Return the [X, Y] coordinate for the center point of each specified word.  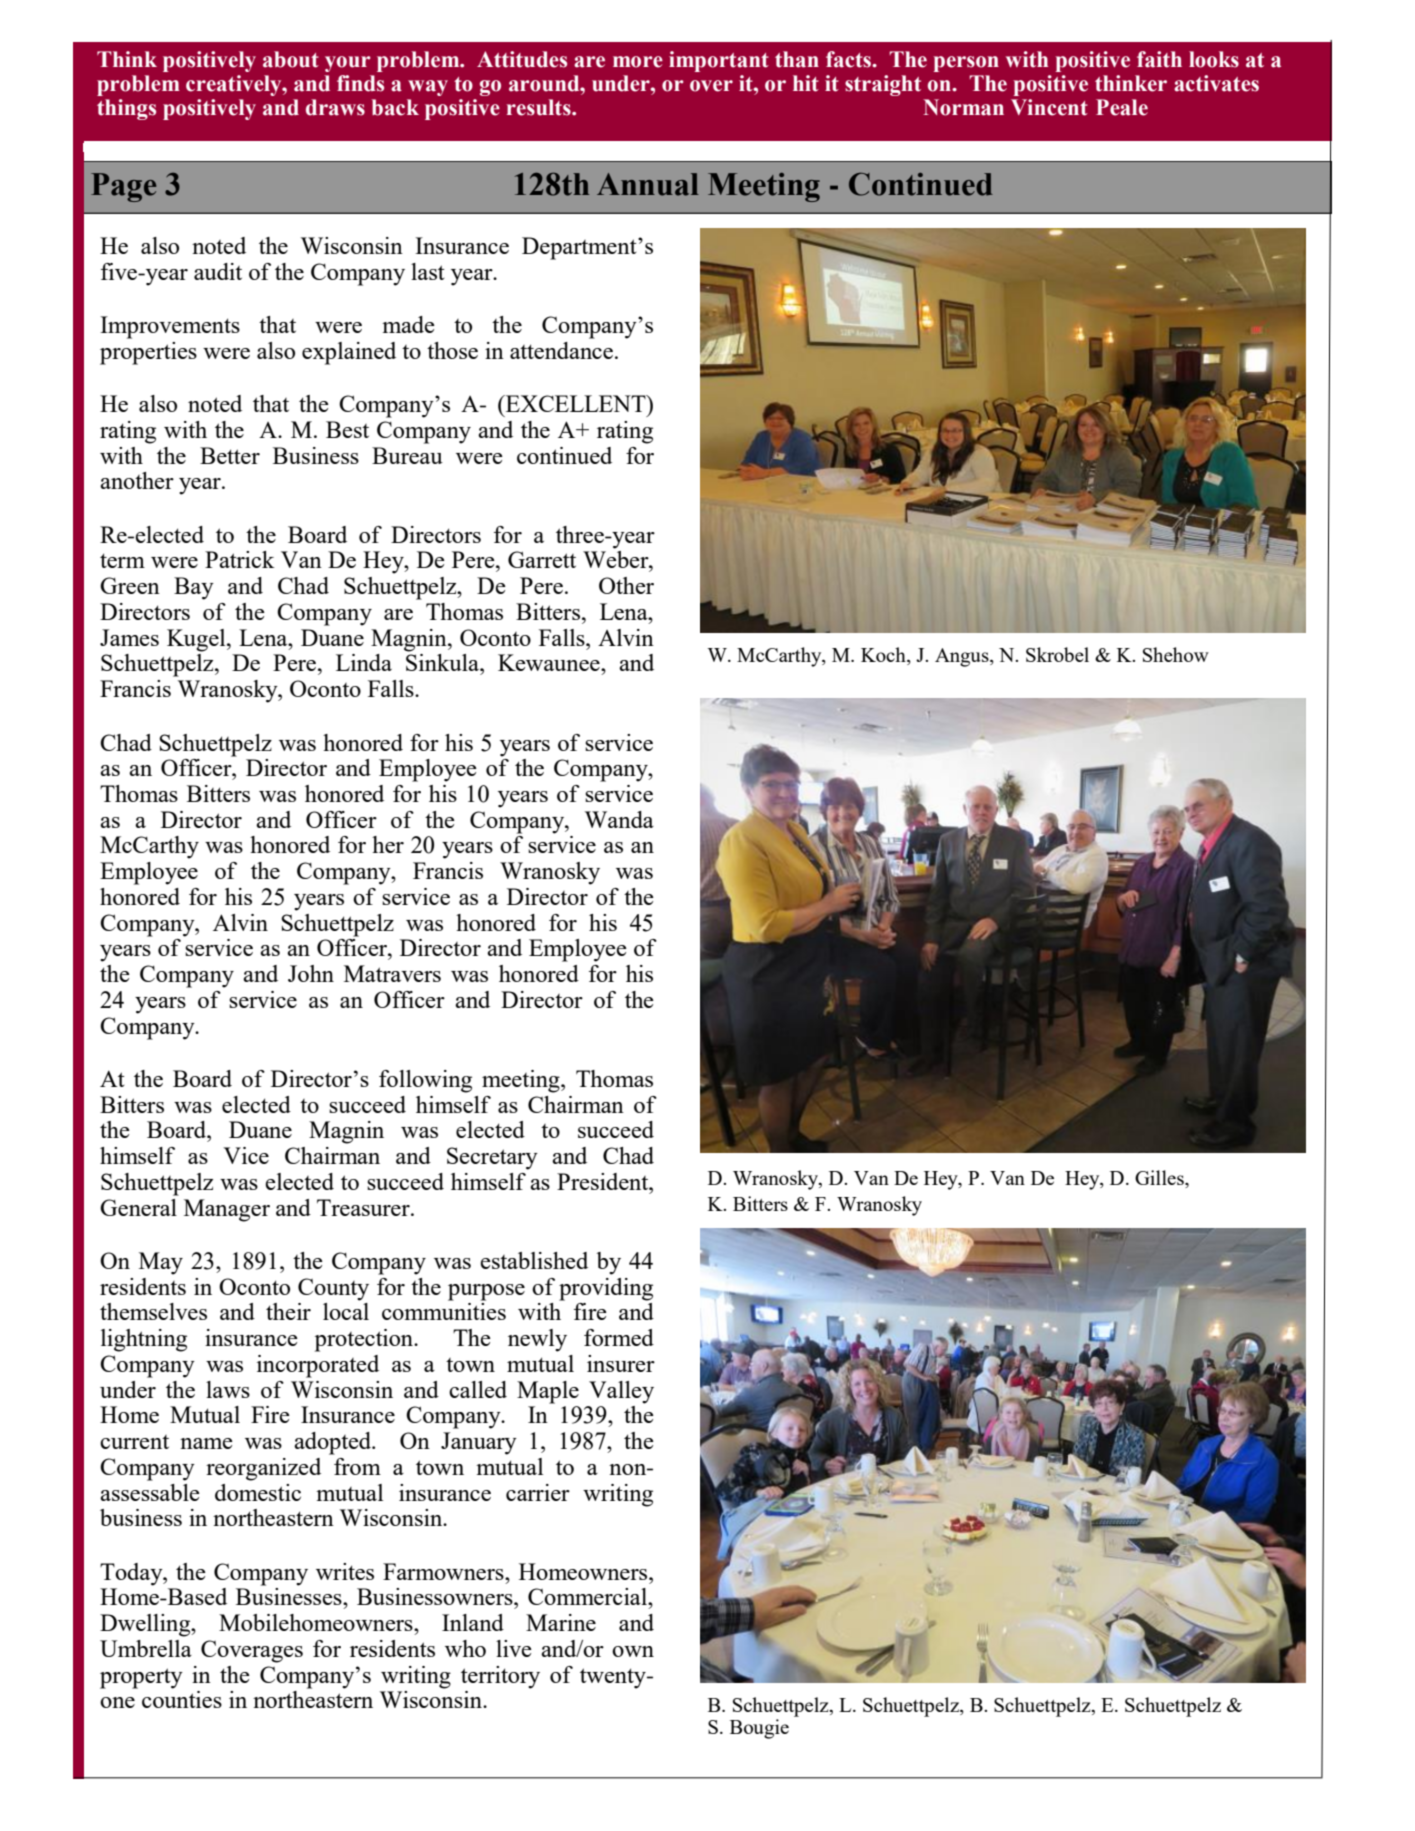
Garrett [542, 559]
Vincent [1049, 107]
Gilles [1160, 1179]
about [291, 59]
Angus [963, 657]
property [141, 1678]
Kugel [197, 640]
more [638, 62]
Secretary [492, 1158]
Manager [227, 1210]
